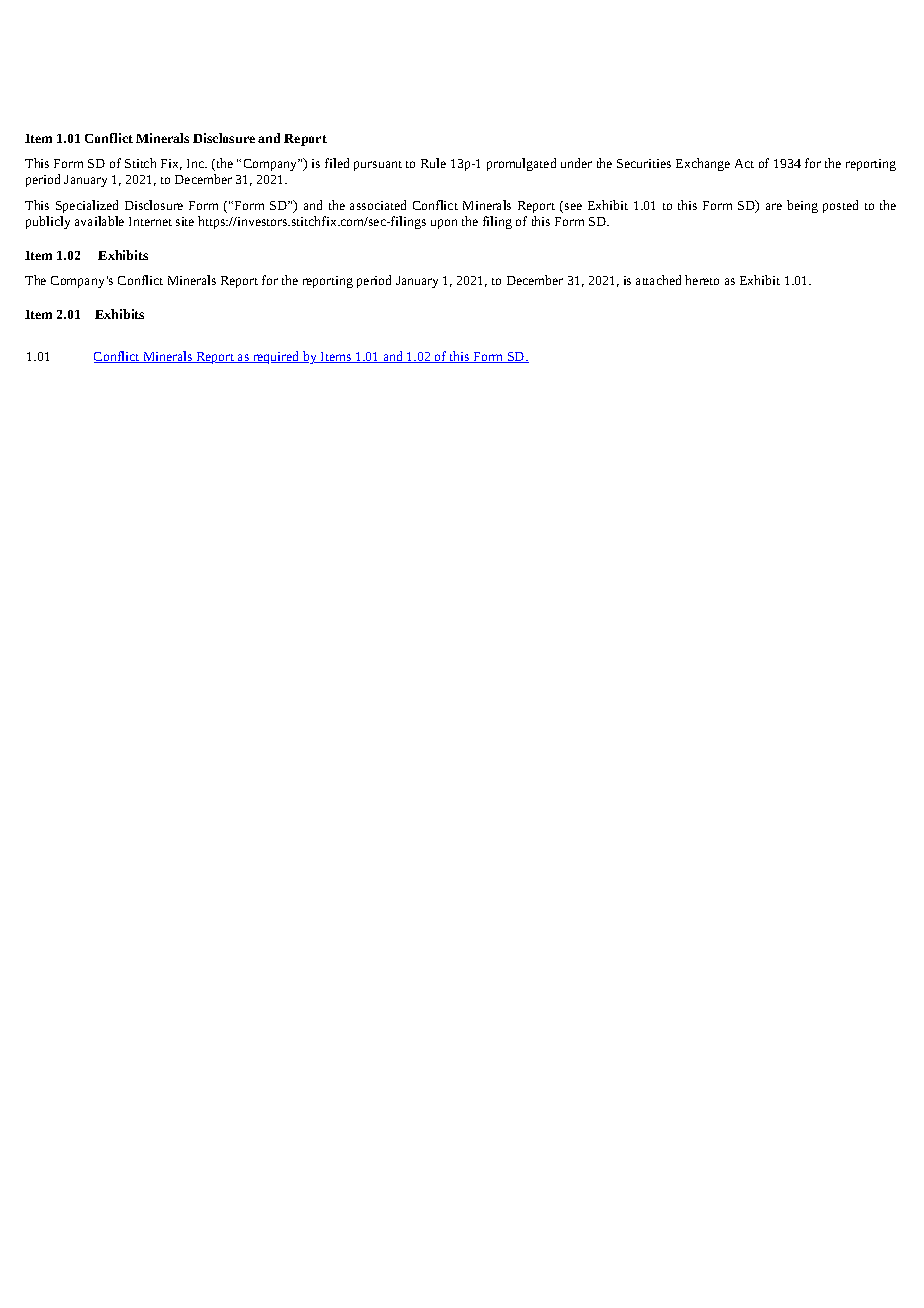 This document has height=1308, width=924. Describe the element at coordinates (196, 163) in the document. I see `Inc` at that location.
